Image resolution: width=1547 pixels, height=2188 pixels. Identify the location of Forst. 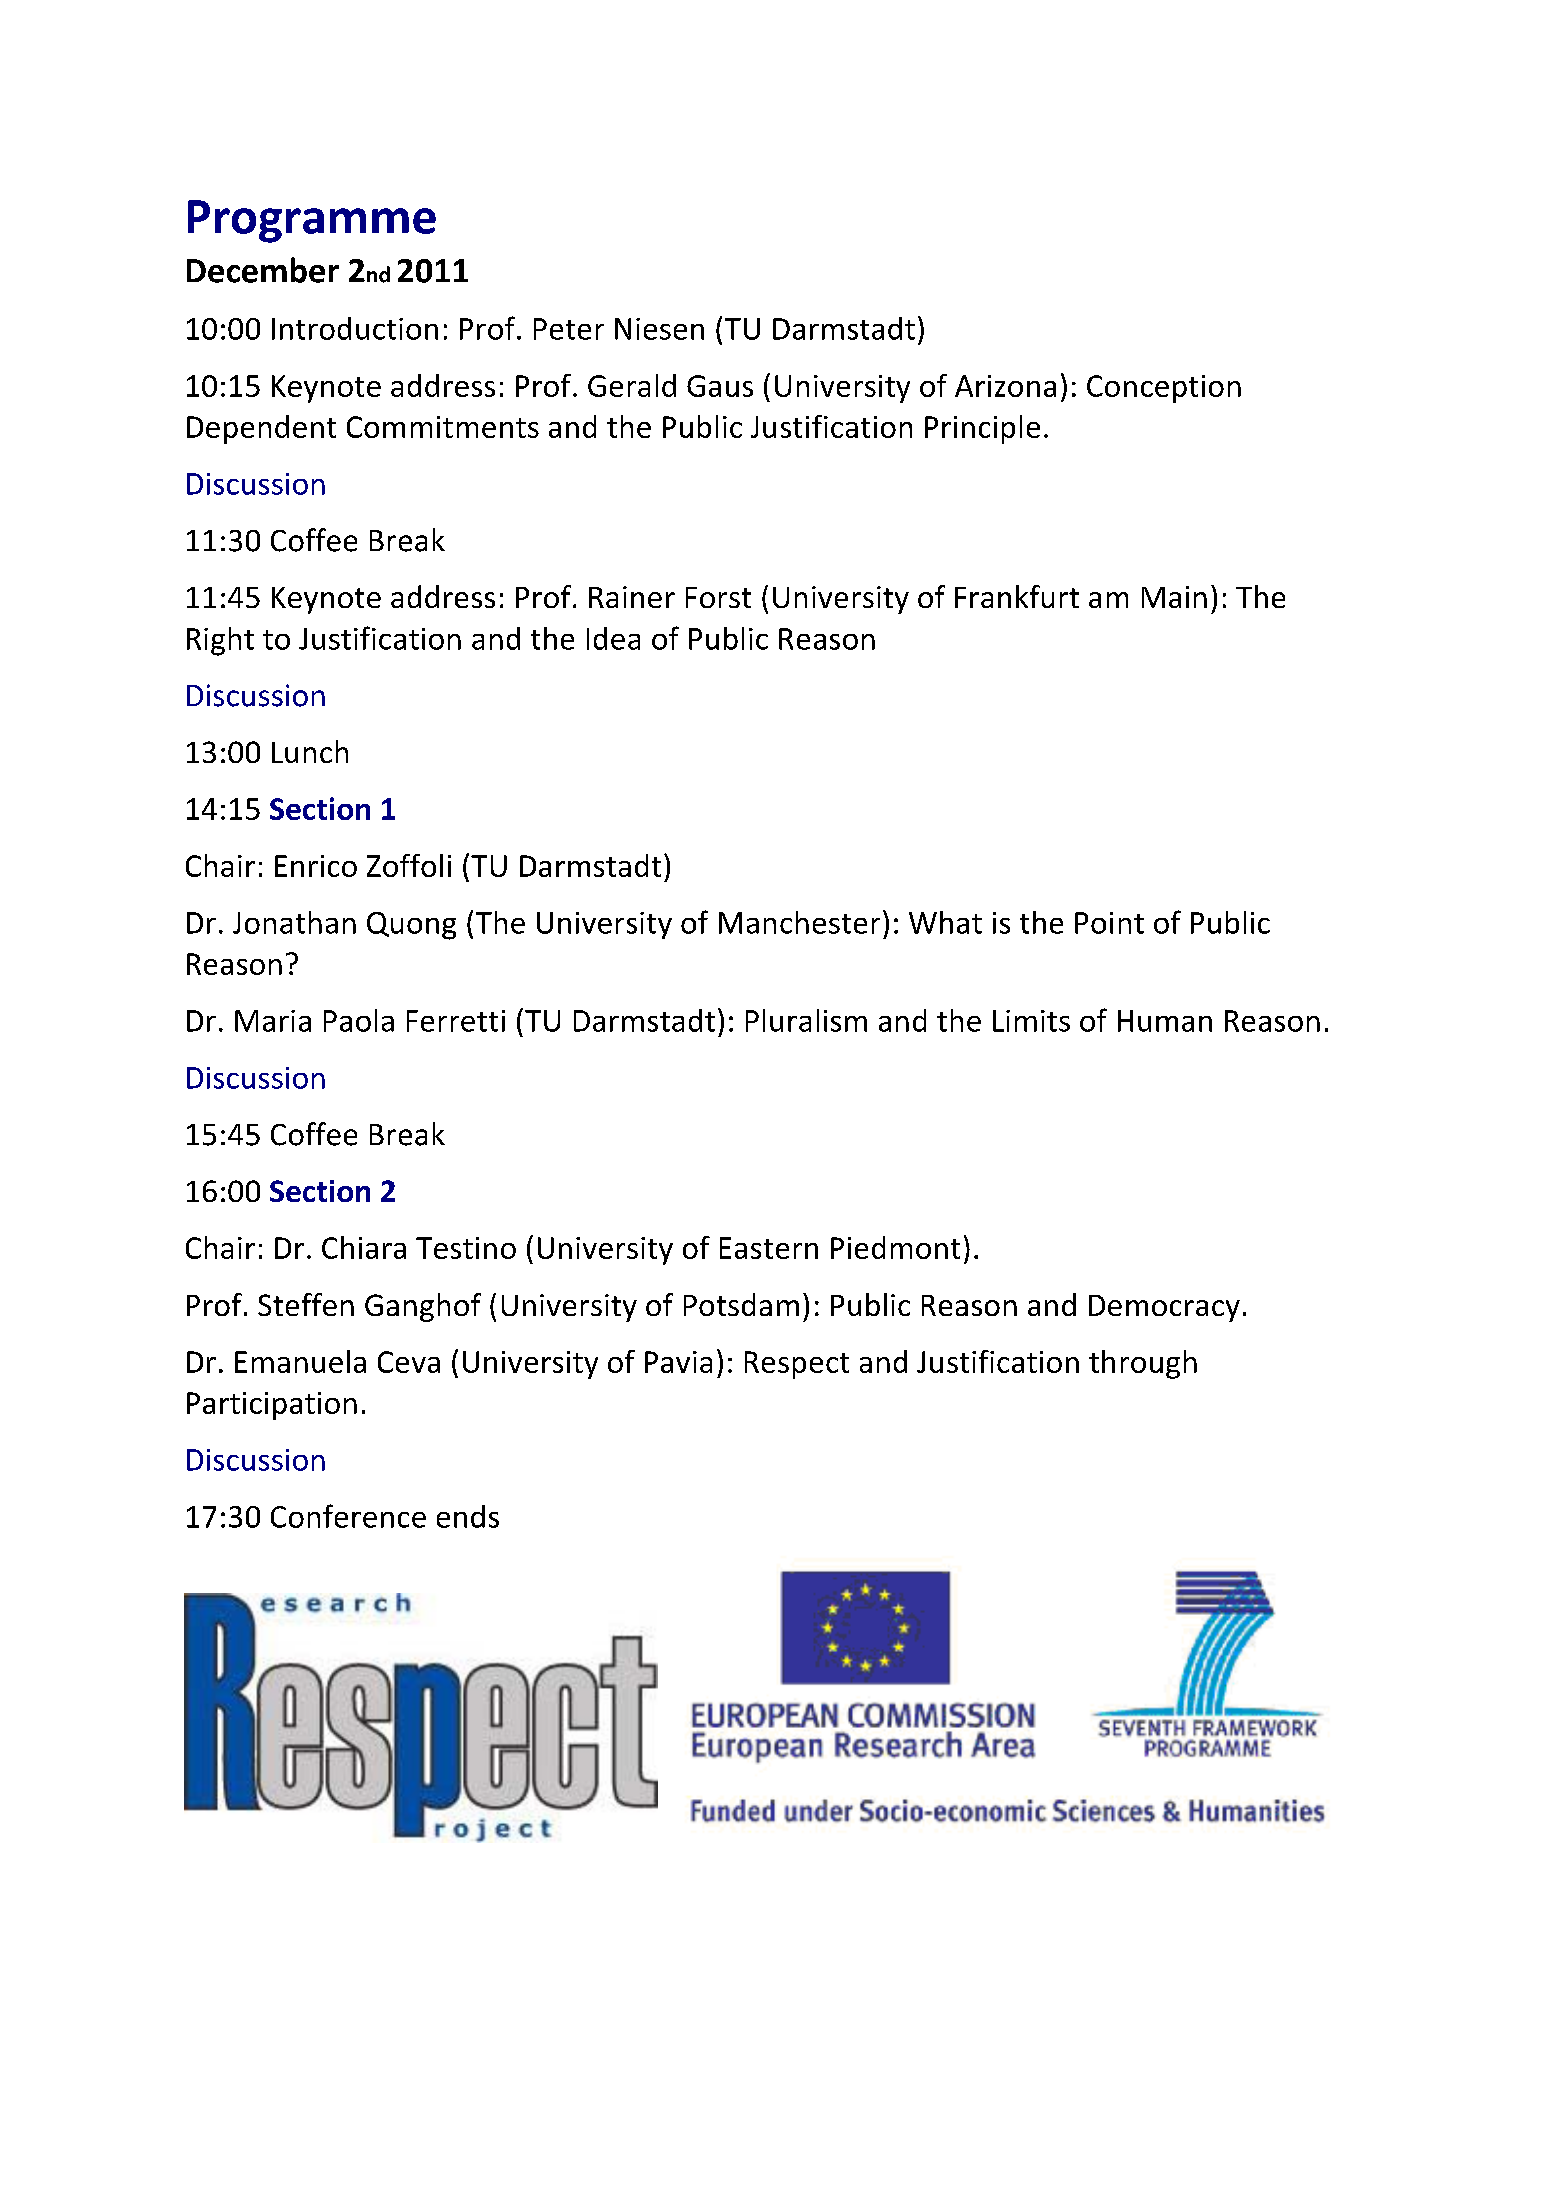
(718, 597).
